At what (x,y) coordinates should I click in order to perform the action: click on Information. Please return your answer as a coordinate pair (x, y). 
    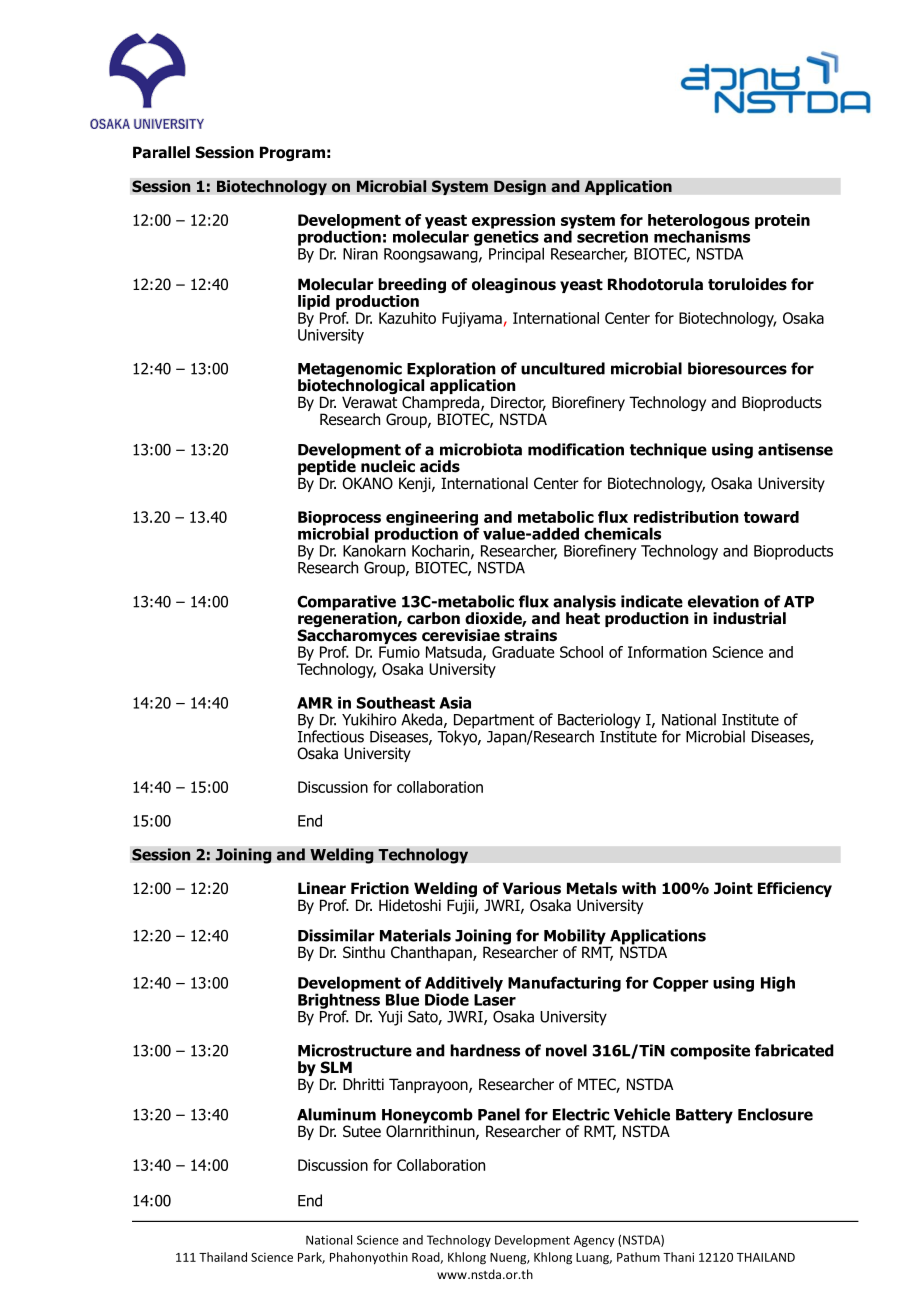
    Looking at the image, I should click on (667, 652).
